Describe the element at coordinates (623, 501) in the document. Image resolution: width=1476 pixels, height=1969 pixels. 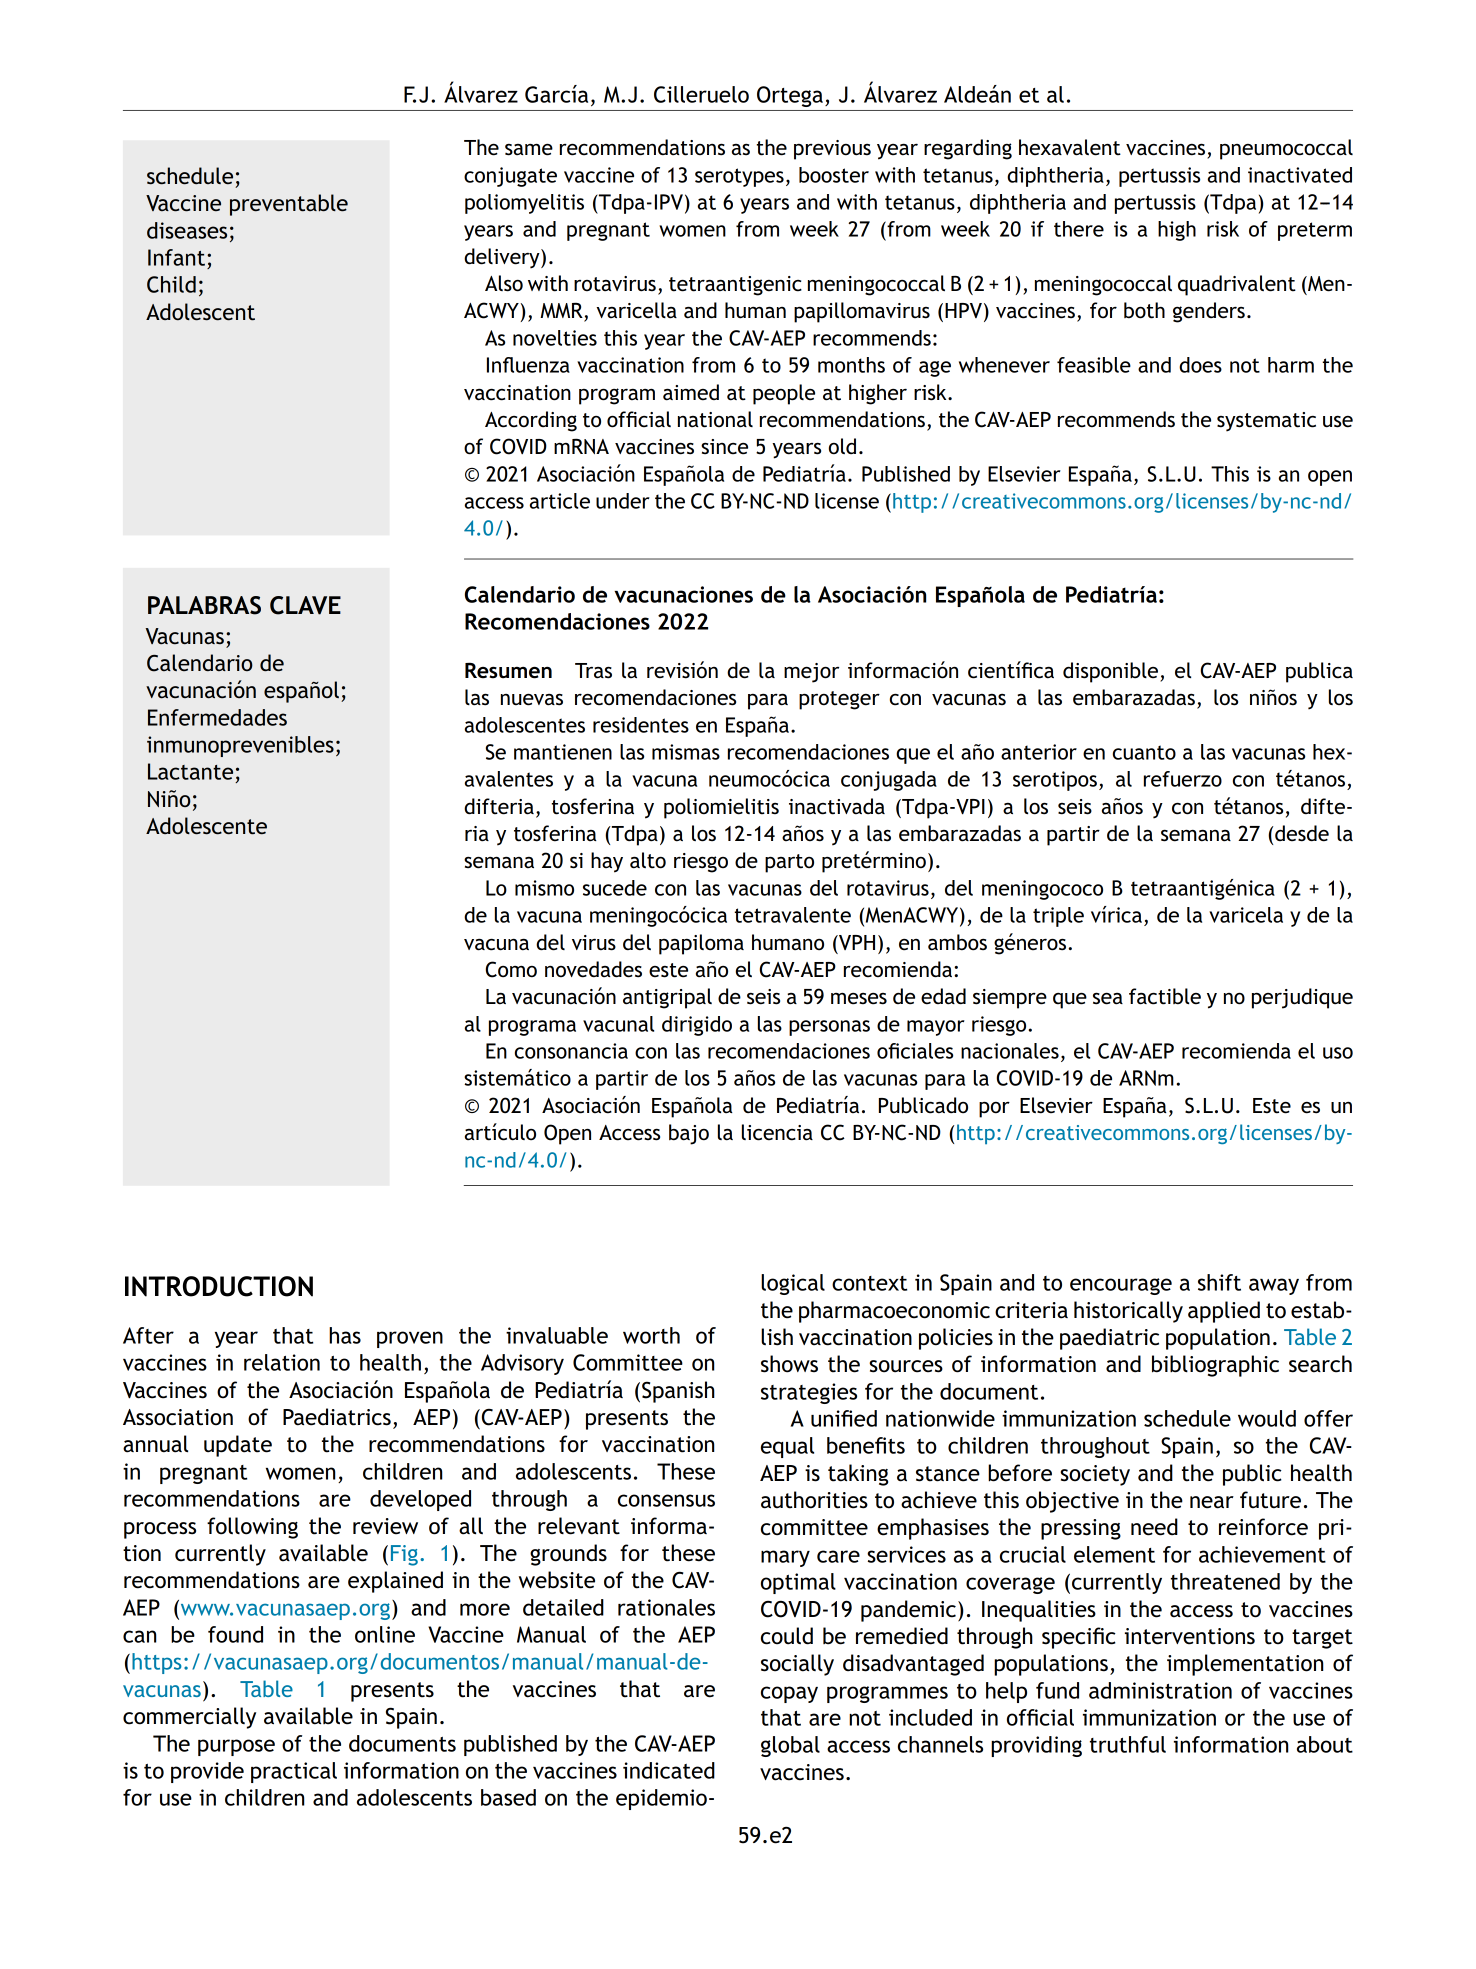
I see `under` at that location.
